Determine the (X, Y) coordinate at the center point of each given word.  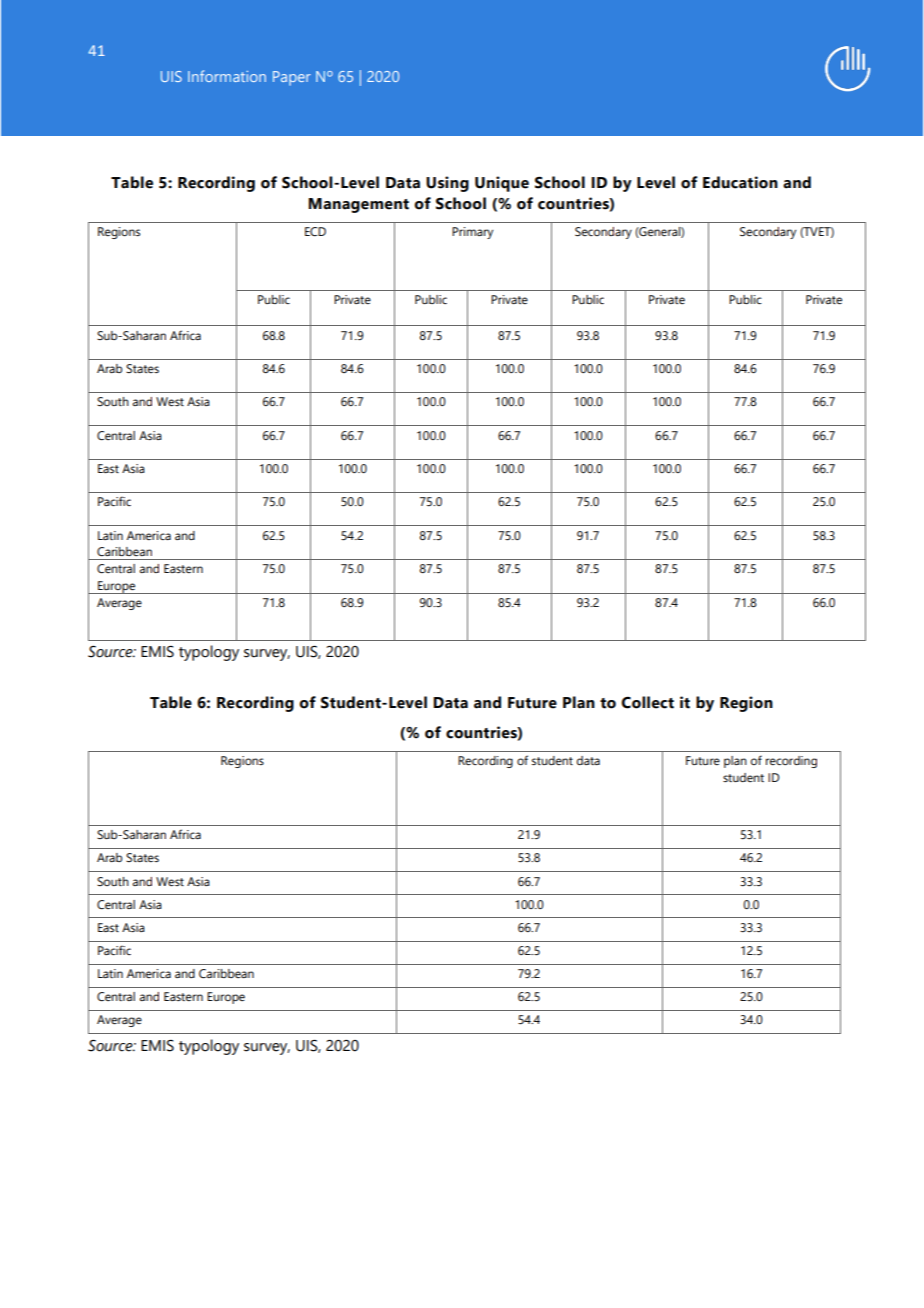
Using (447, 184)
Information (227, 76)
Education (740, 182)
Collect (647, 702)
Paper (292, 78)
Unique (502, 184)
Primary (472, 233)
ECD (315, 231)
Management (358, 205)
